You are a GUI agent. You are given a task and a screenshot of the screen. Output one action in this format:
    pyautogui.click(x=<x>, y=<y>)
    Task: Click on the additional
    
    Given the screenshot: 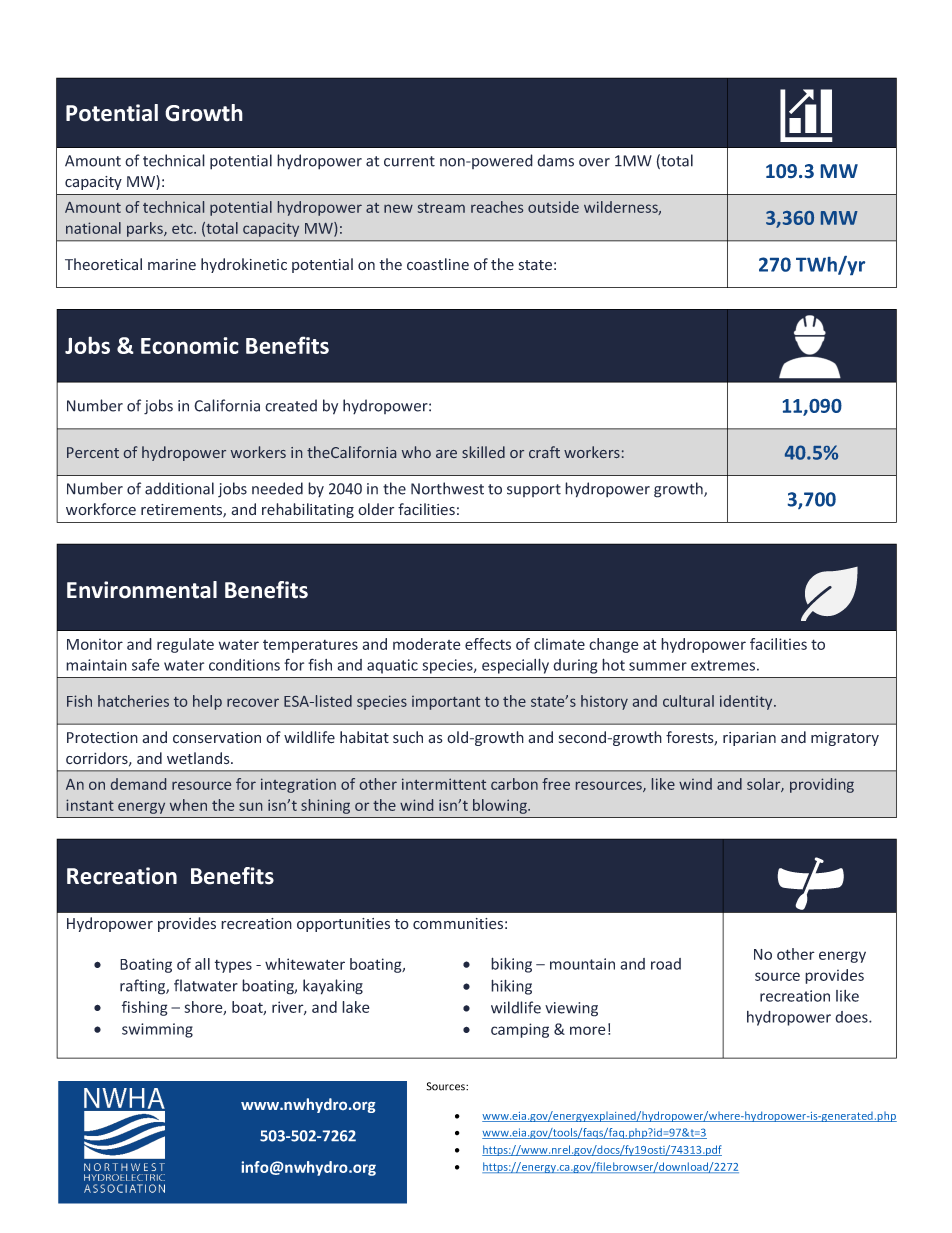 What is the action you would take?
    pyautogui.click(x=179, y=488)
